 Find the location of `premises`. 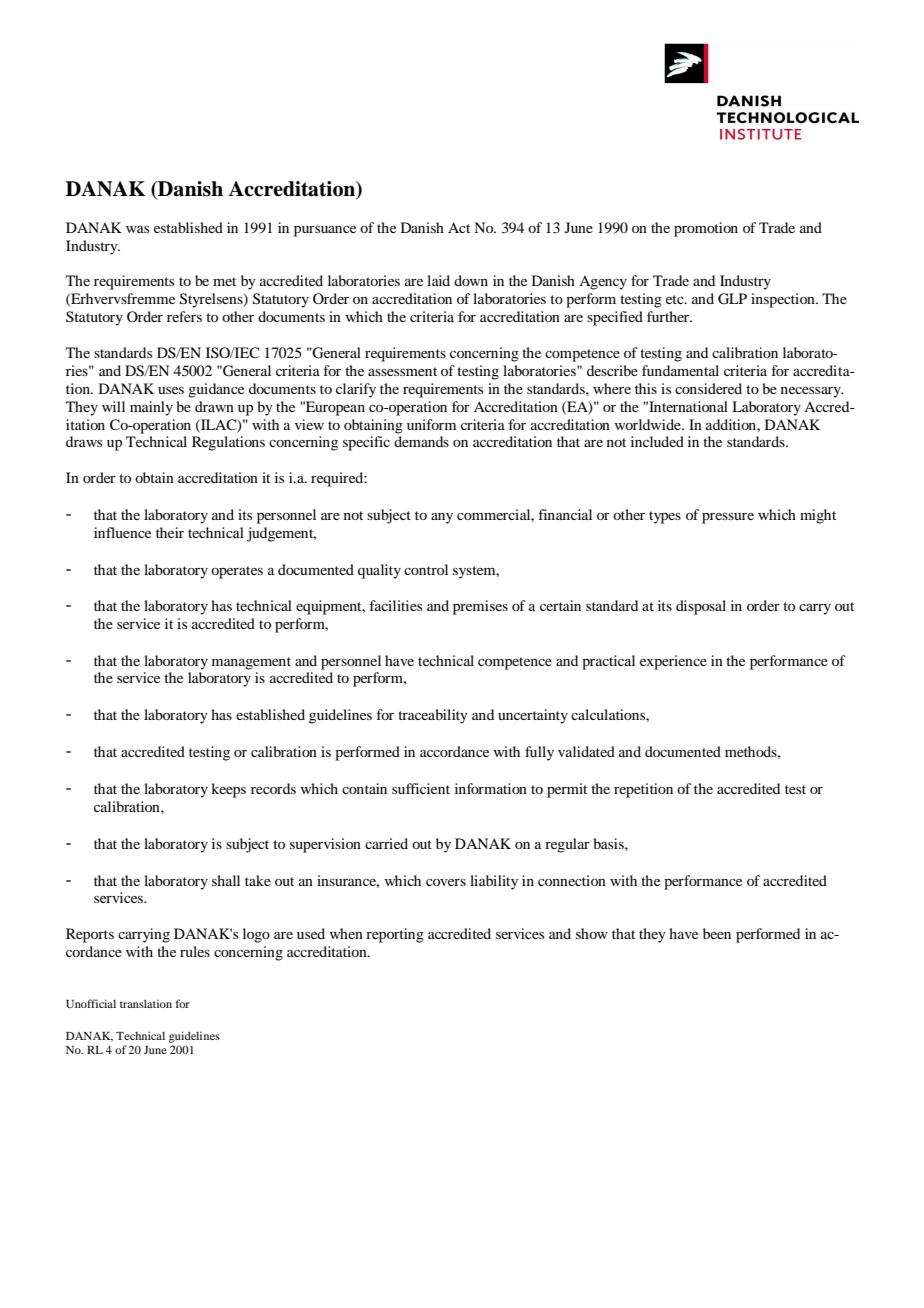

premises is located at coordinates (480, 607).
